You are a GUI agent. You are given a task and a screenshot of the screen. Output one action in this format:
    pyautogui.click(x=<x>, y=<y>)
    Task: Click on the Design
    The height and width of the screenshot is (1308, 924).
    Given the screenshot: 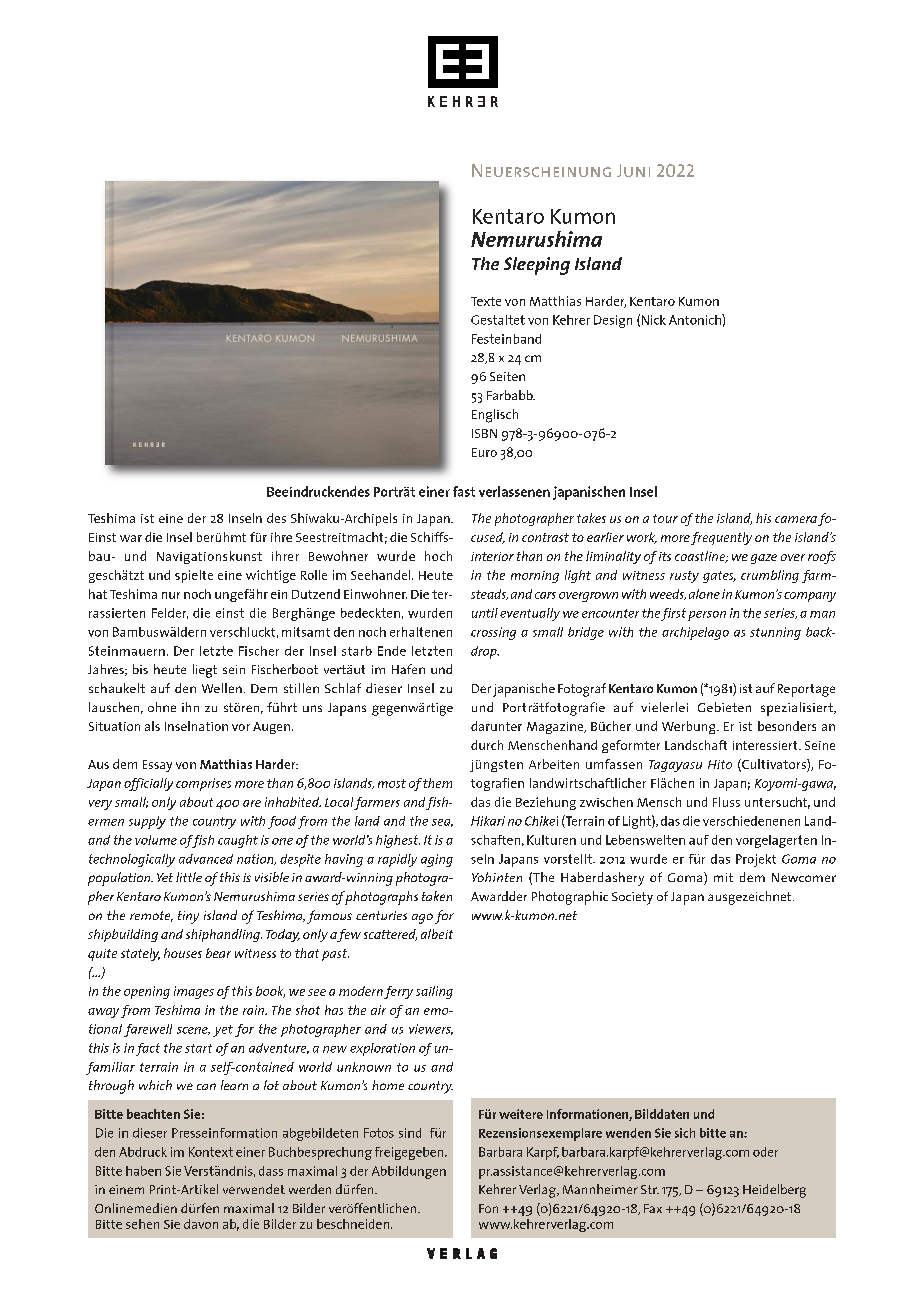 What is the action you would take?
    pyautogui.click(x=613, y=321)
